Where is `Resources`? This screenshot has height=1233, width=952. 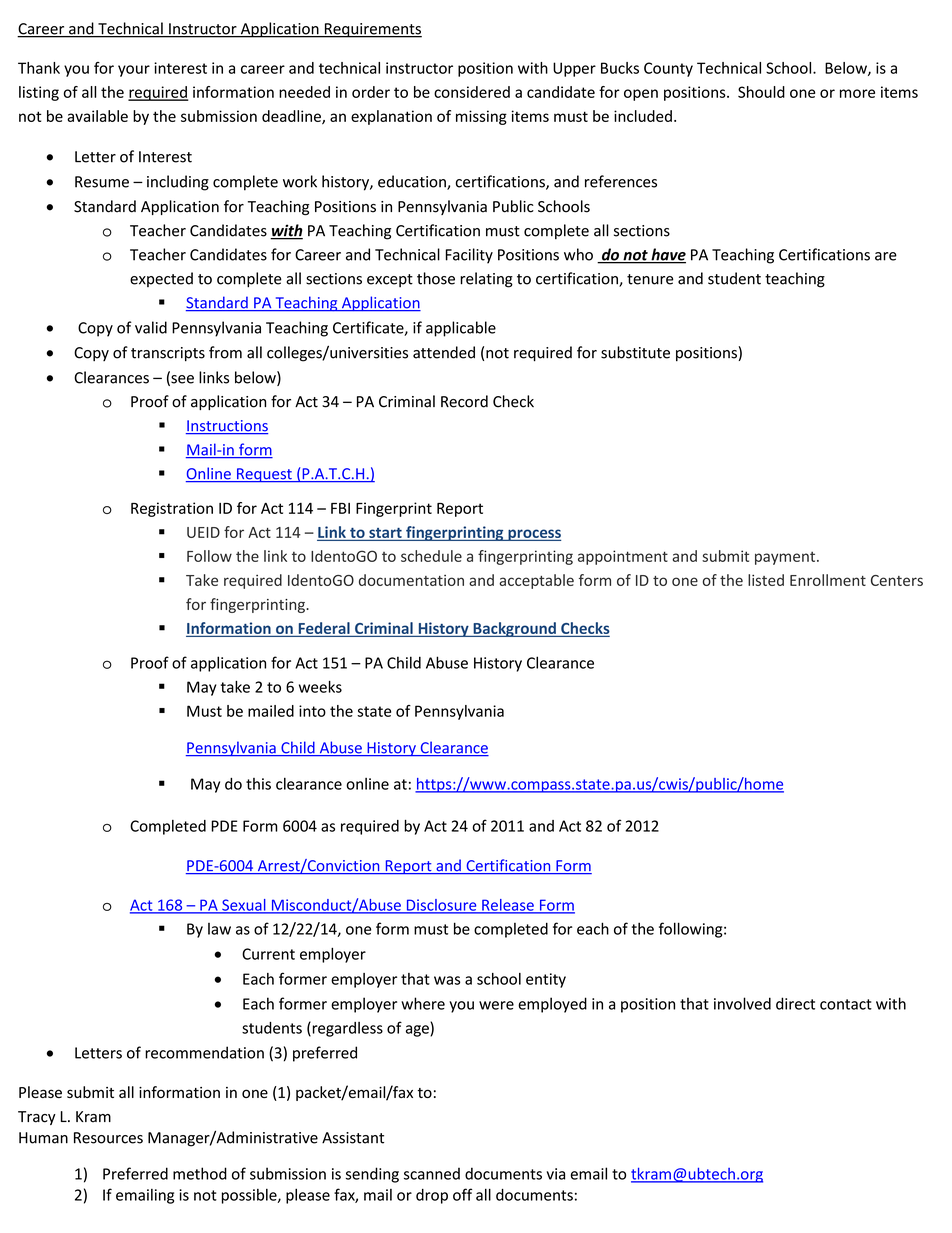 Resources is located at coordinates (108, 1138).
